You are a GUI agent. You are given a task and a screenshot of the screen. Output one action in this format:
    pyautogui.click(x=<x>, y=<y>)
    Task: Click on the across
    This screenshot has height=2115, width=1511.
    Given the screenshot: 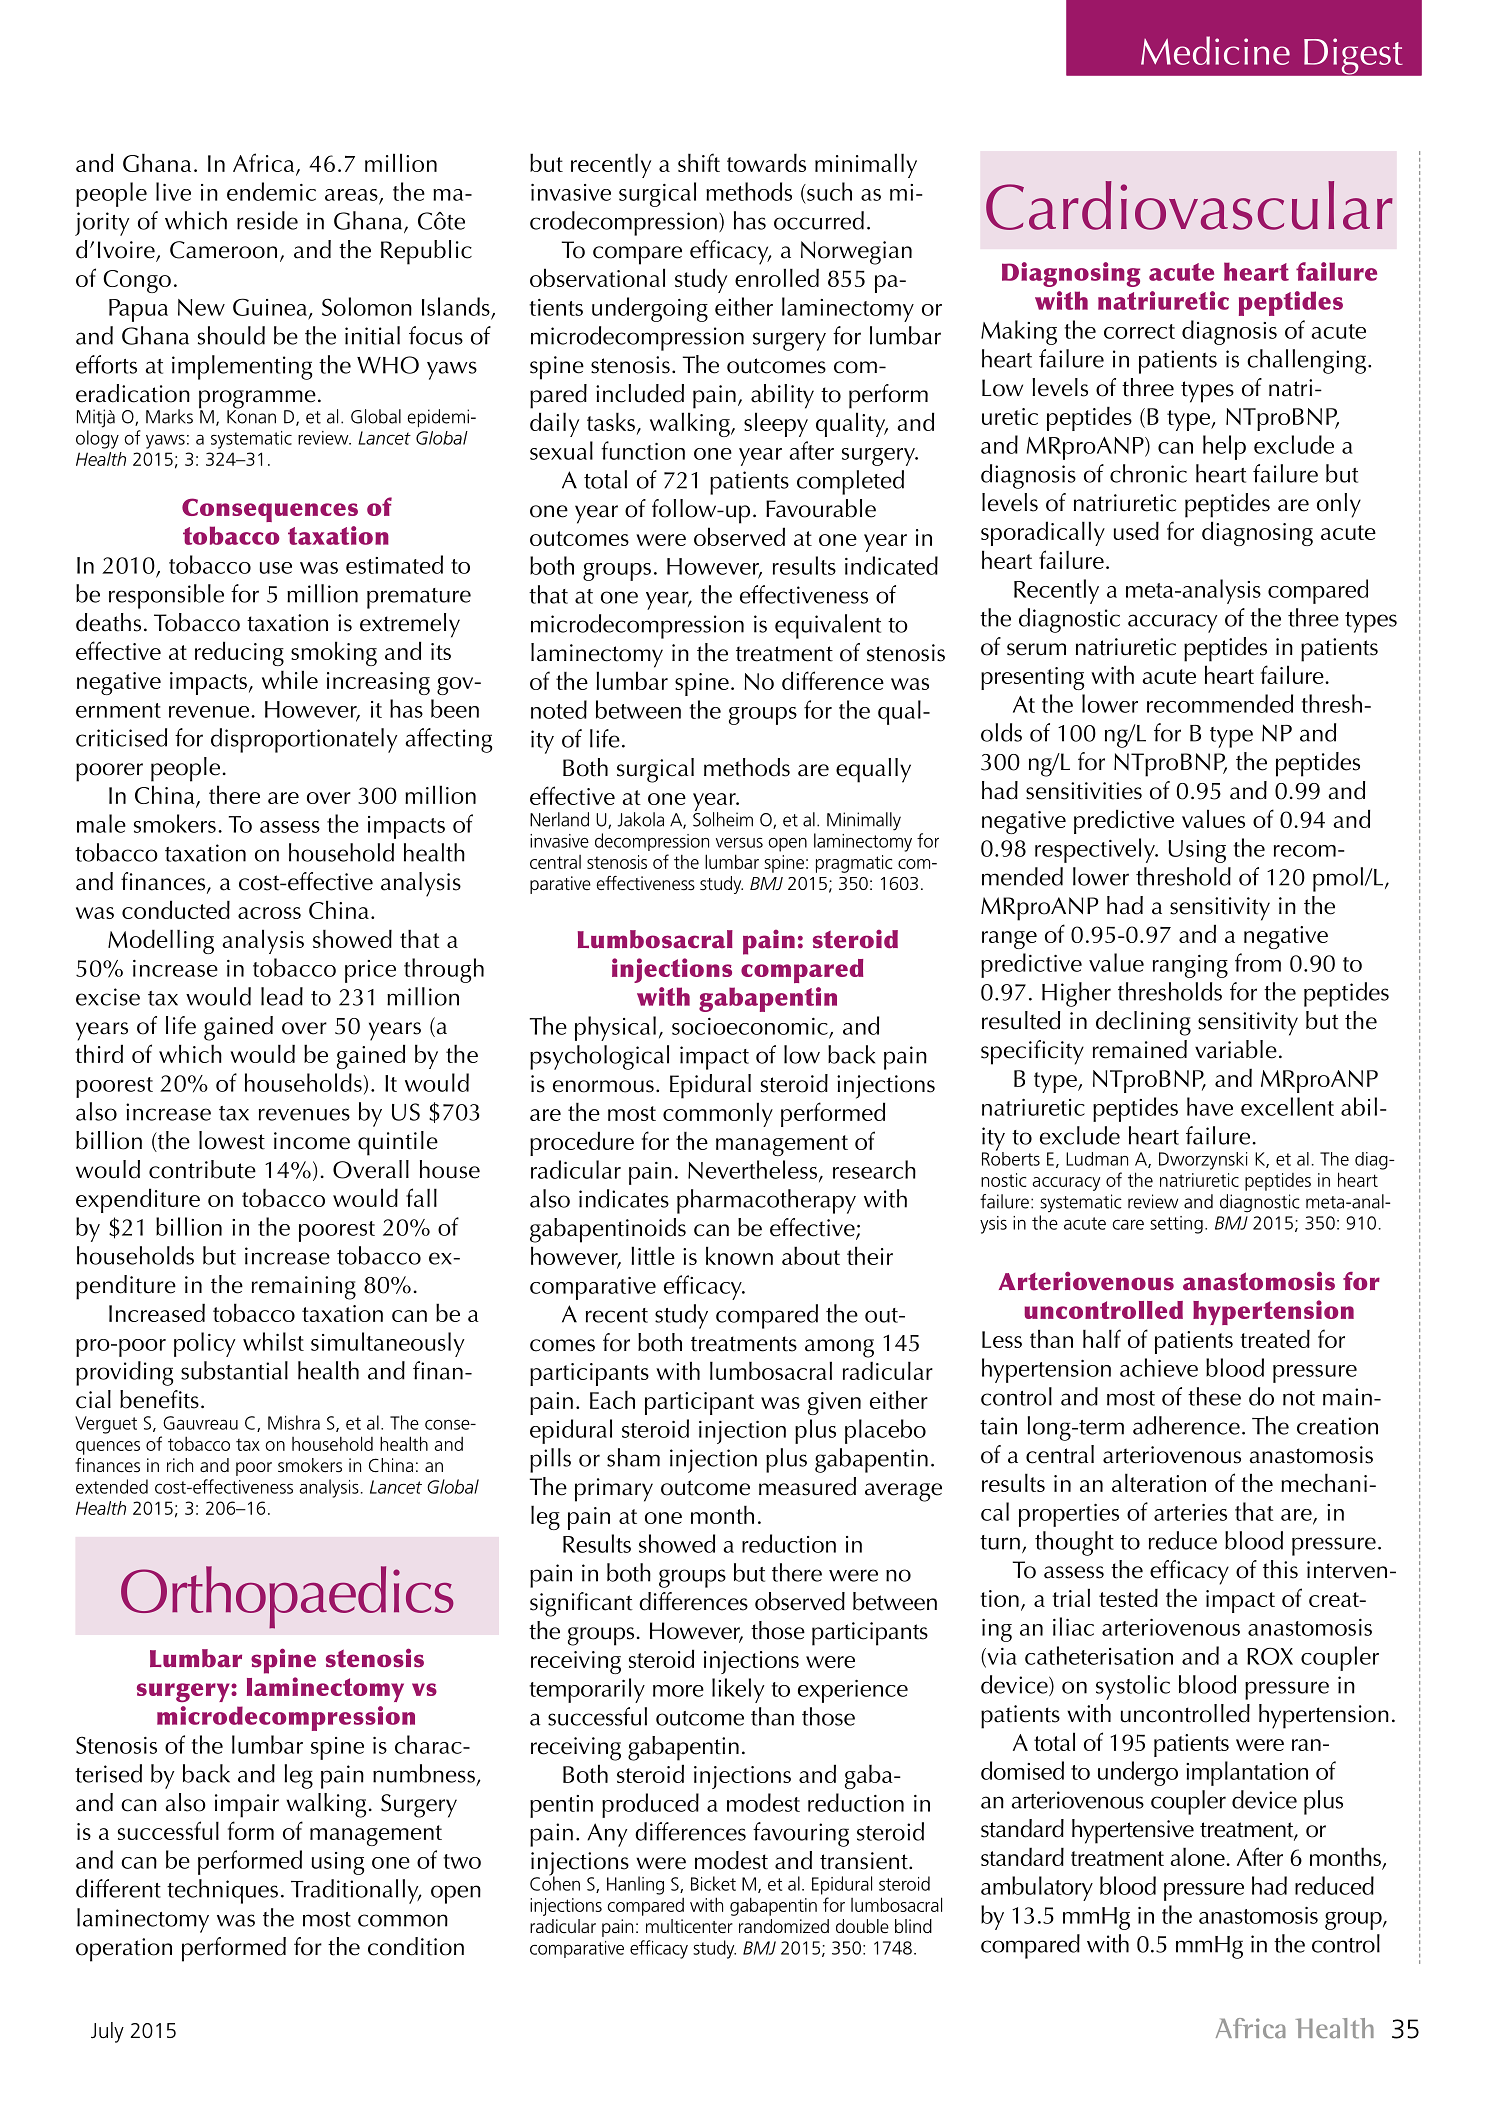 What is the action you would take?
    pyautogui.click(x=269, y=913)
